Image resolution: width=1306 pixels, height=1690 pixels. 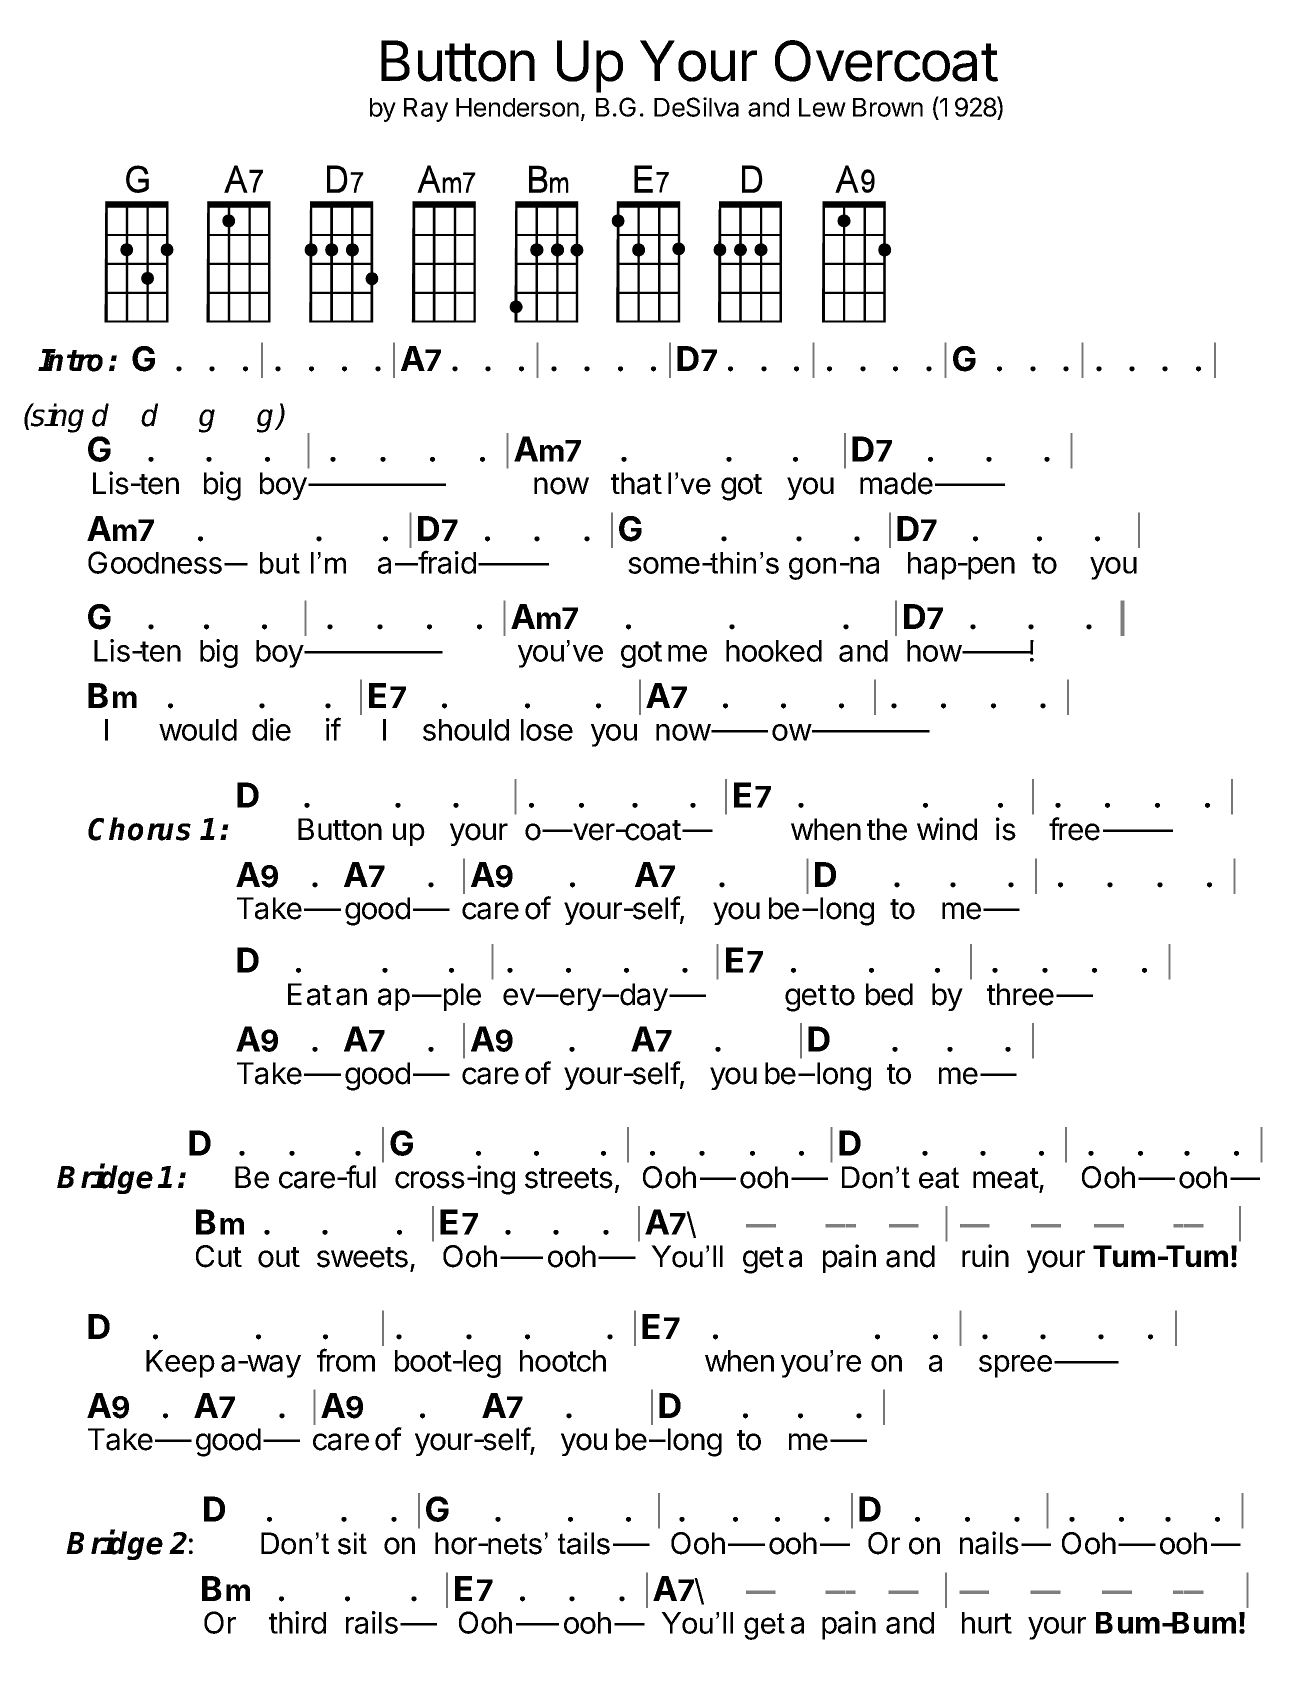 I want to click on that, so click(x=636, y=483).
